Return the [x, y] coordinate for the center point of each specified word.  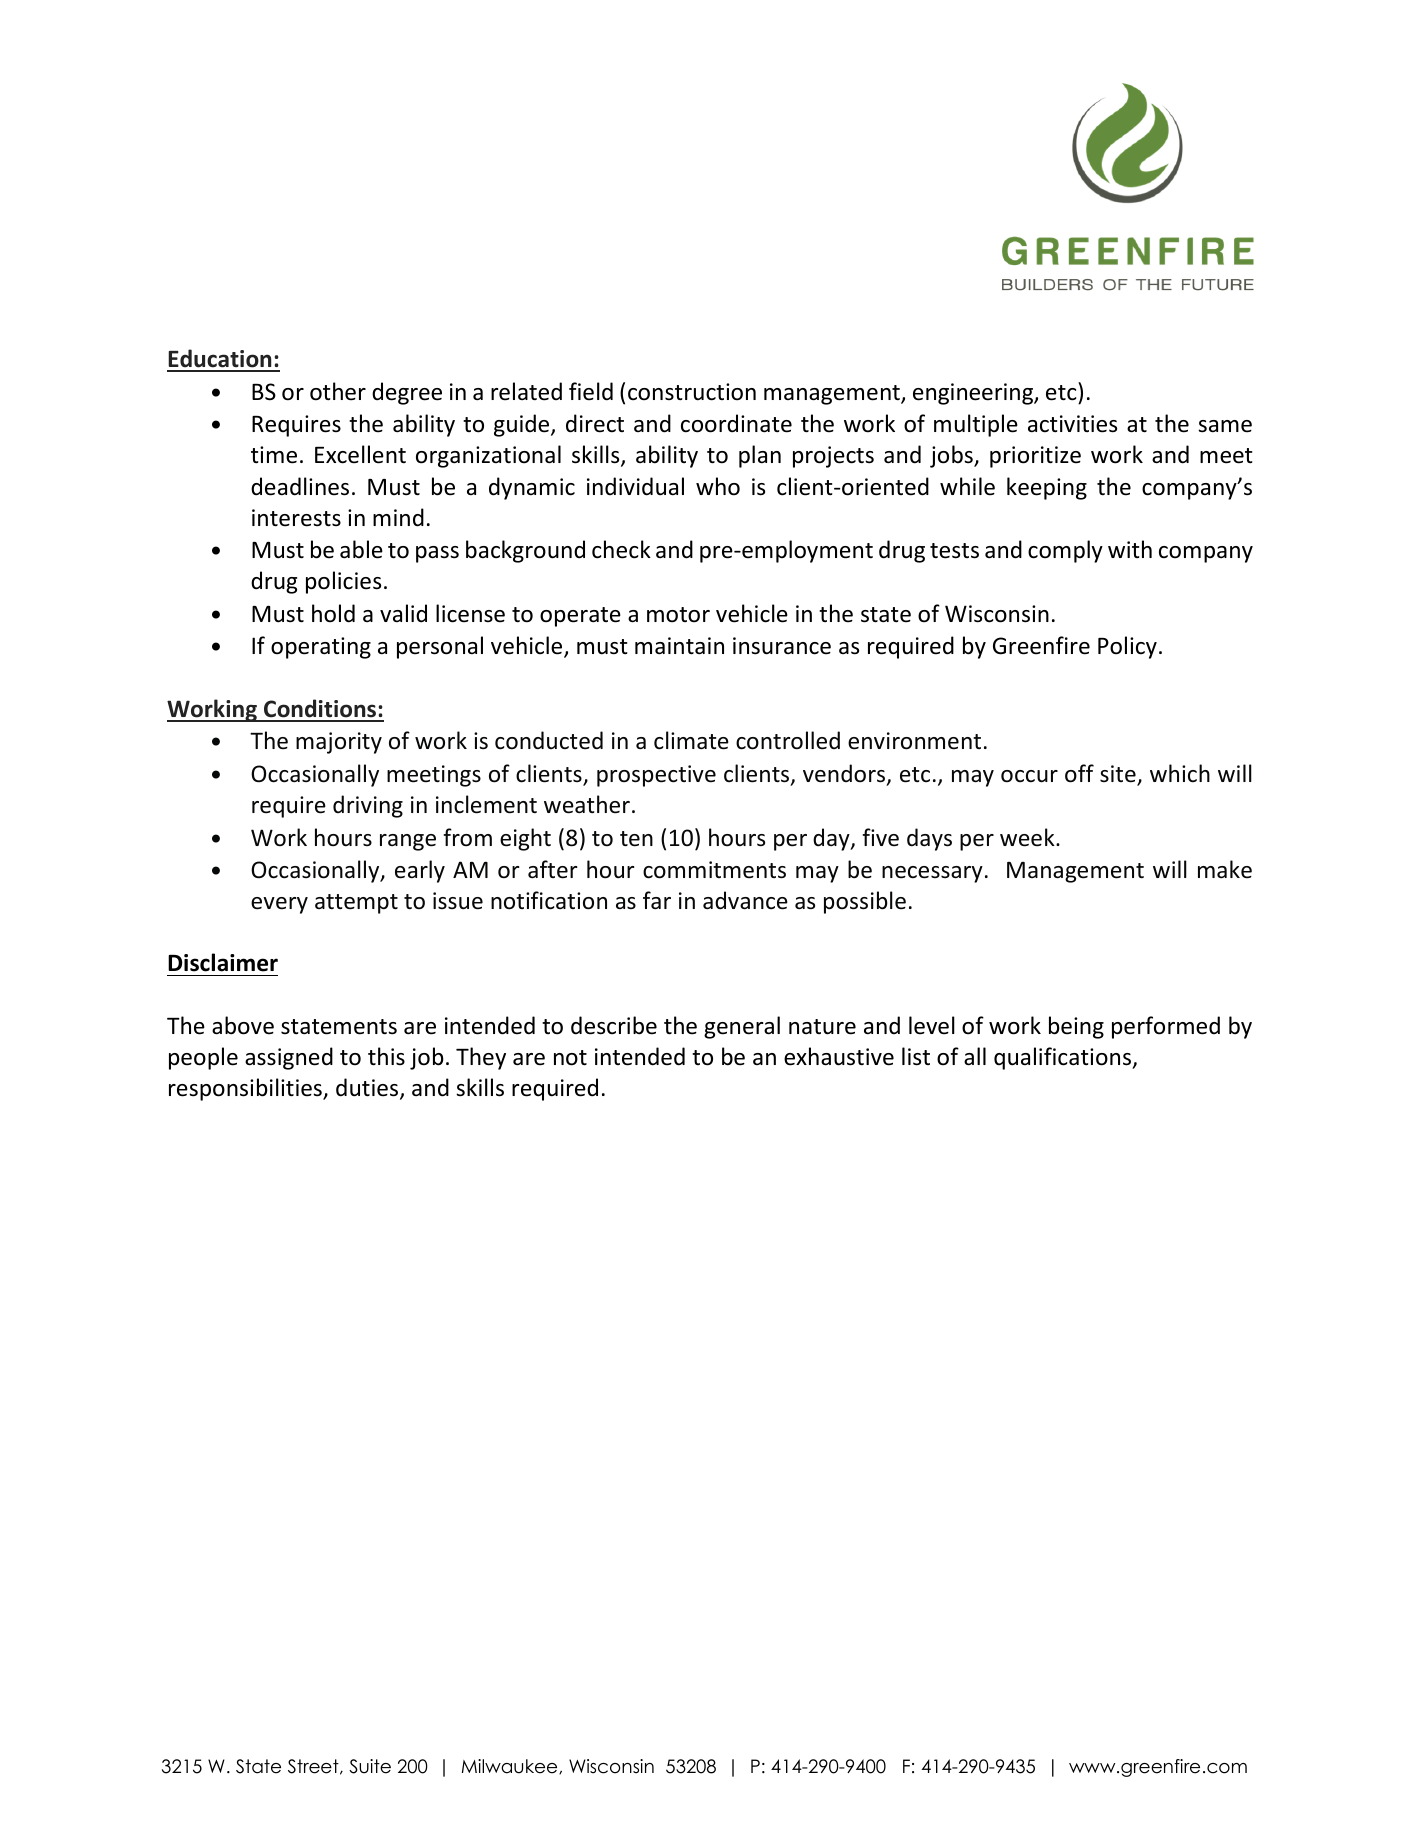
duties [368, 1088]
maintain [679, 646]
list [916, 1056]
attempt [356, 904]
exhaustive [839, 1056]
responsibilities [246, 1089]
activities [1072, 424]
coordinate [736, 423]
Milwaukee [511, 1766]
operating [321, 648]
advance [745, 900]
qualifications [1064, 1058]
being [1076, 1027]
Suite [370, 1766]
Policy [1127, 647]
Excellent [360, 454]
